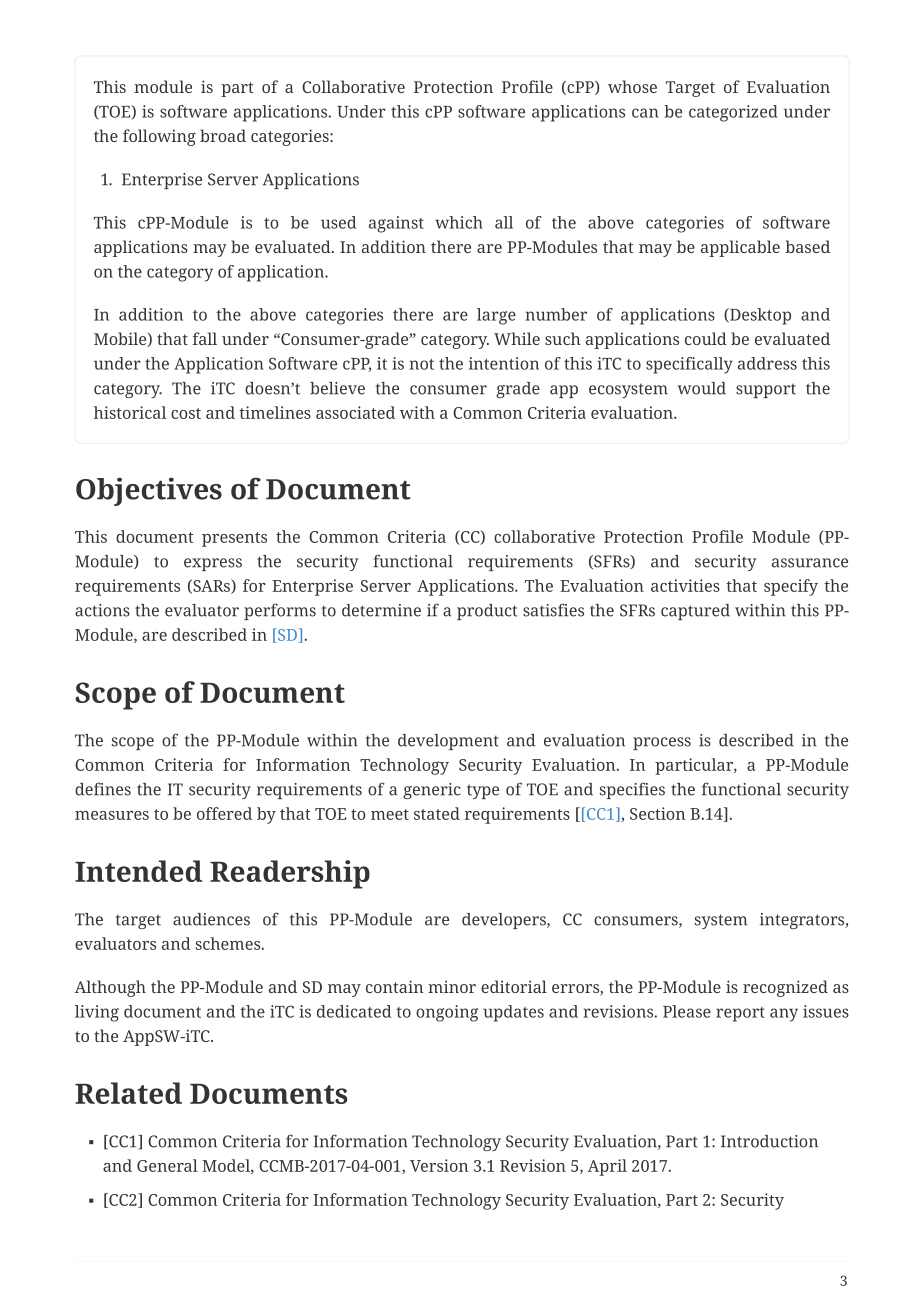 The height and width of the screenshot is (1308, 924). What do you see at coordinates (421, 364) in the screenshot?
I see `not` at bounding box center [421, 364].
